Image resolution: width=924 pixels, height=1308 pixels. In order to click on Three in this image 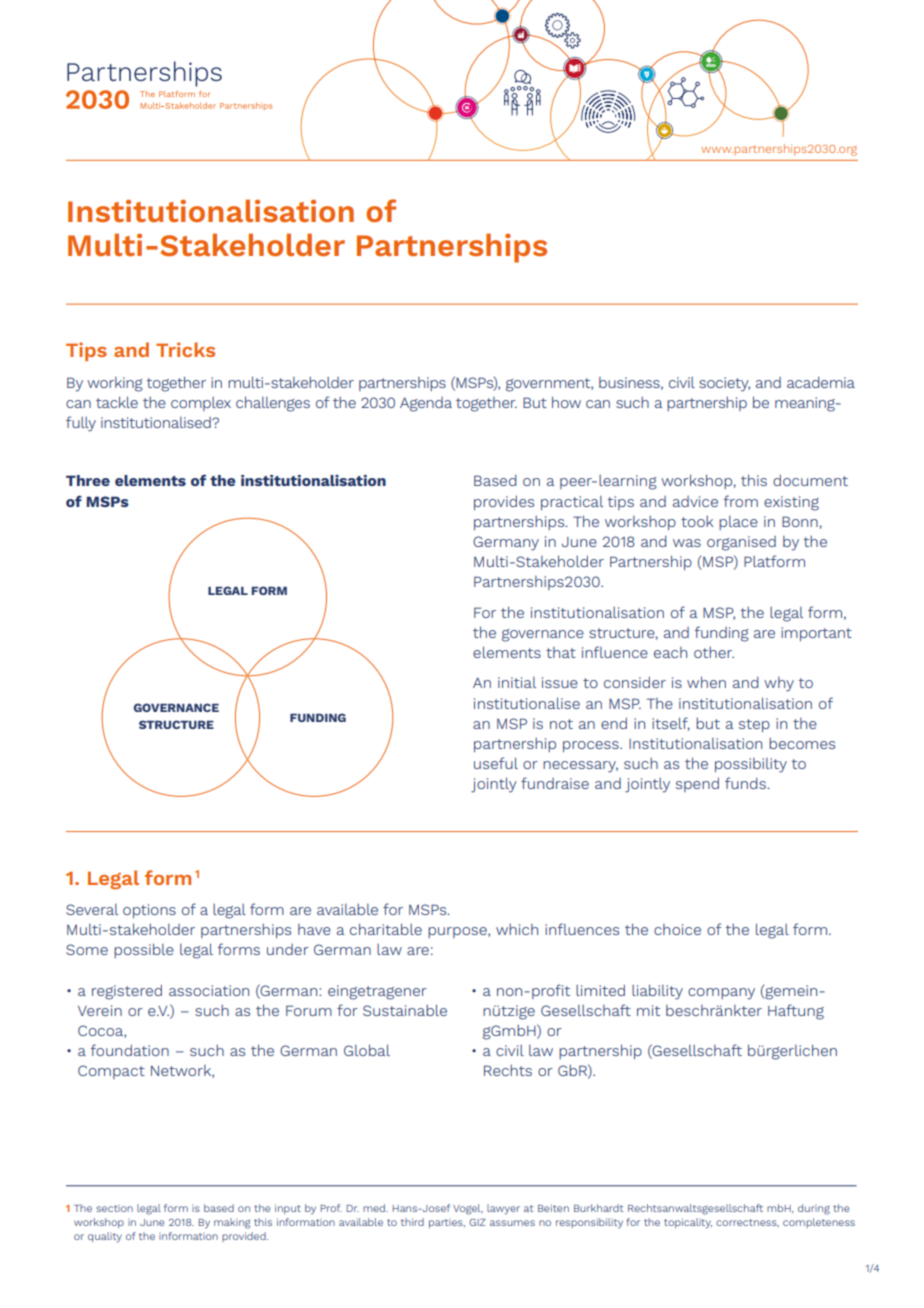, I will do `click(88, 480)`.
